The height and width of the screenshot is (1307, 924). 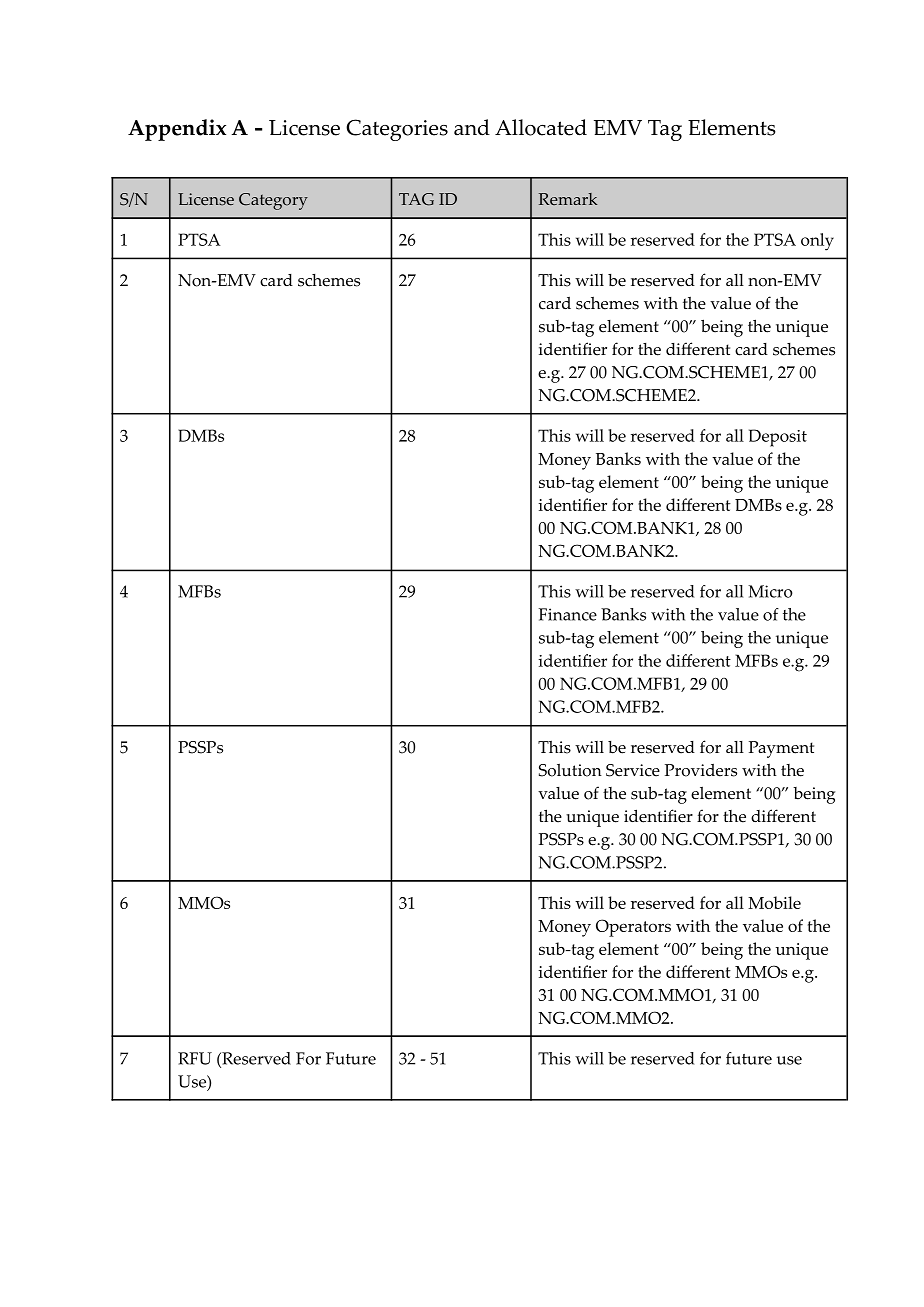 I want to click on Solution, so click(x=570, y=770).
